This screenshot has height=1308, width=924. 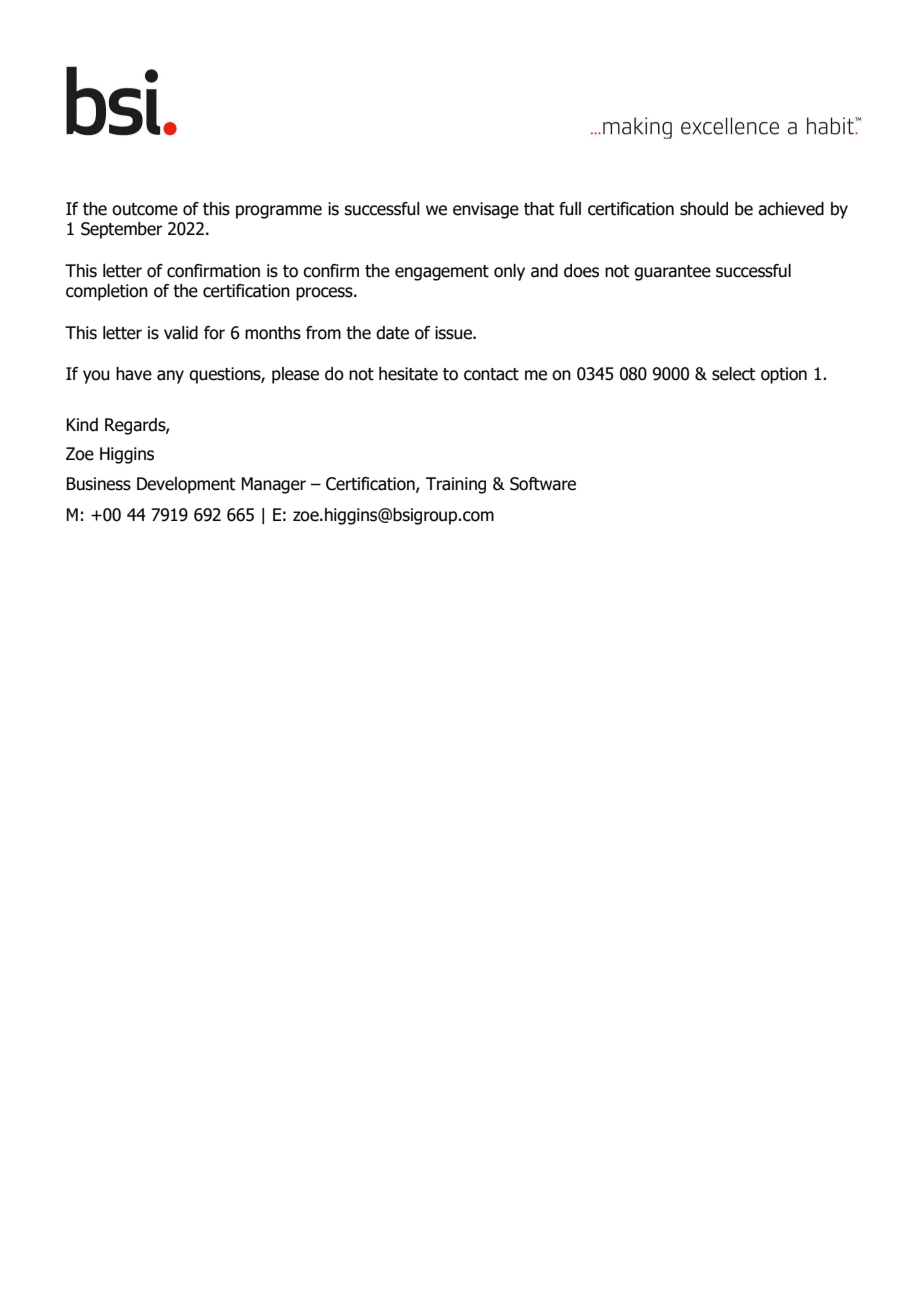 I want to click on option, so click(x=784, y=375).
